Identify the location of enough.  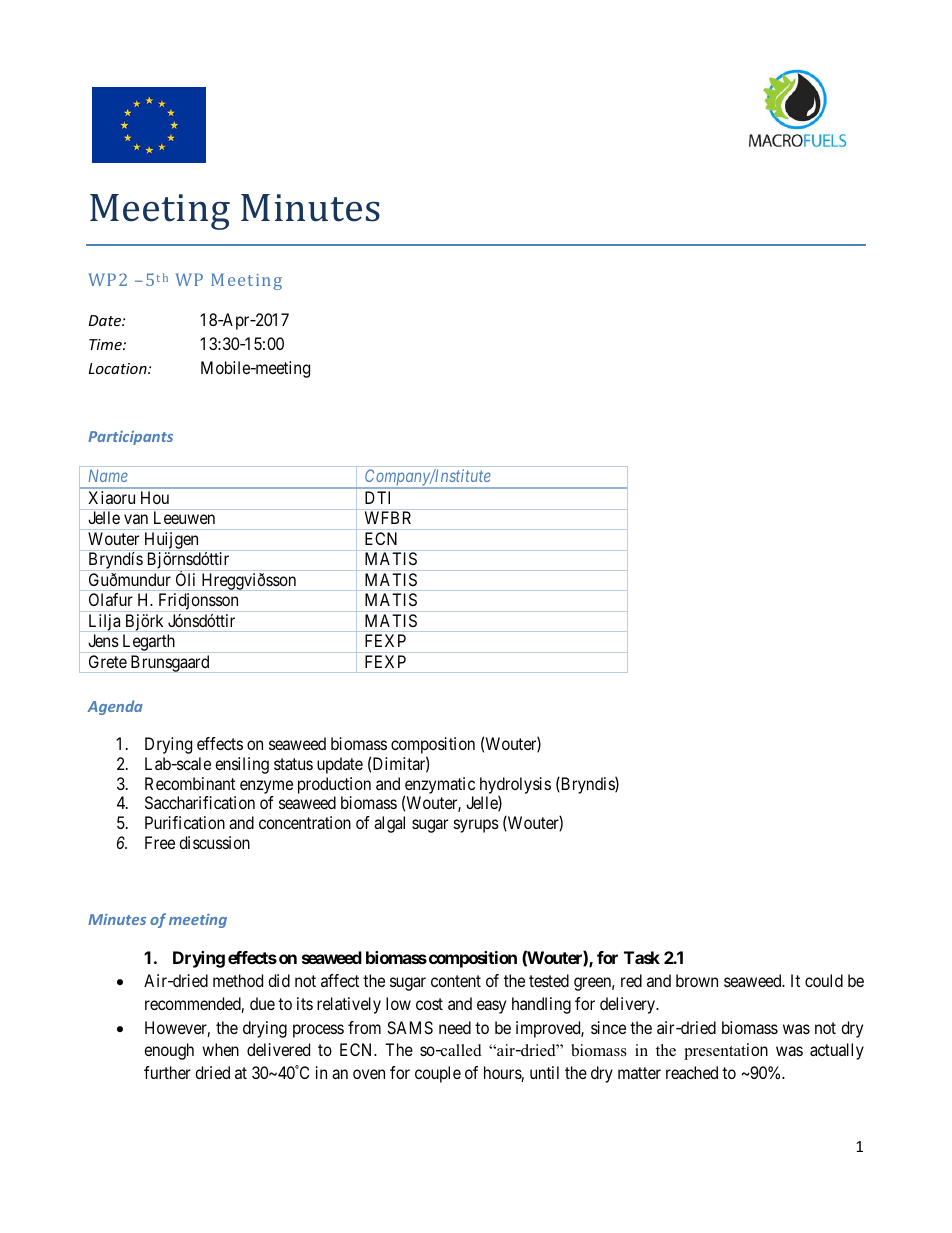
(169, 1051).
